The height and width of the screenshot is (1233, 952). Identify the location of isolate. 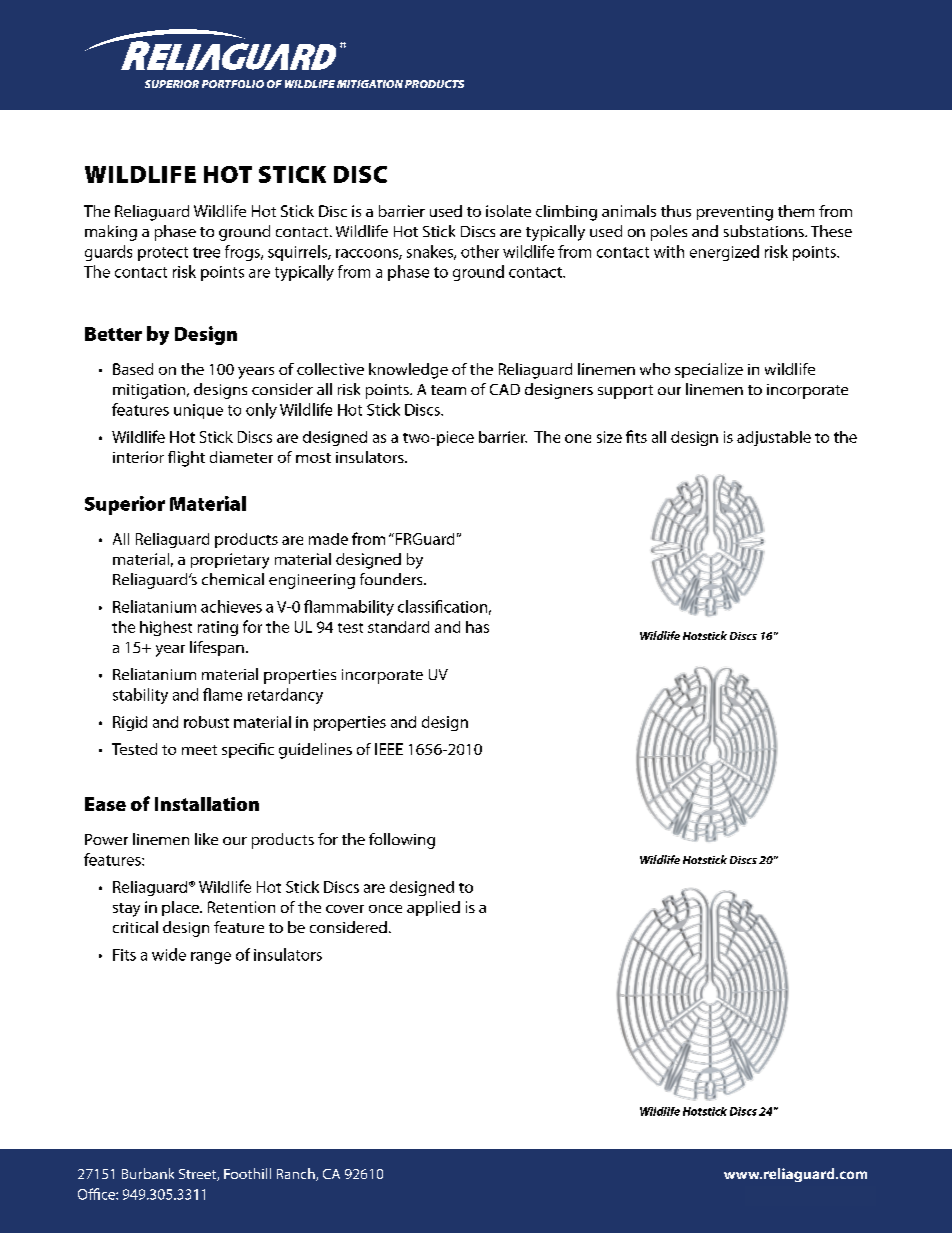
(508, 211).
